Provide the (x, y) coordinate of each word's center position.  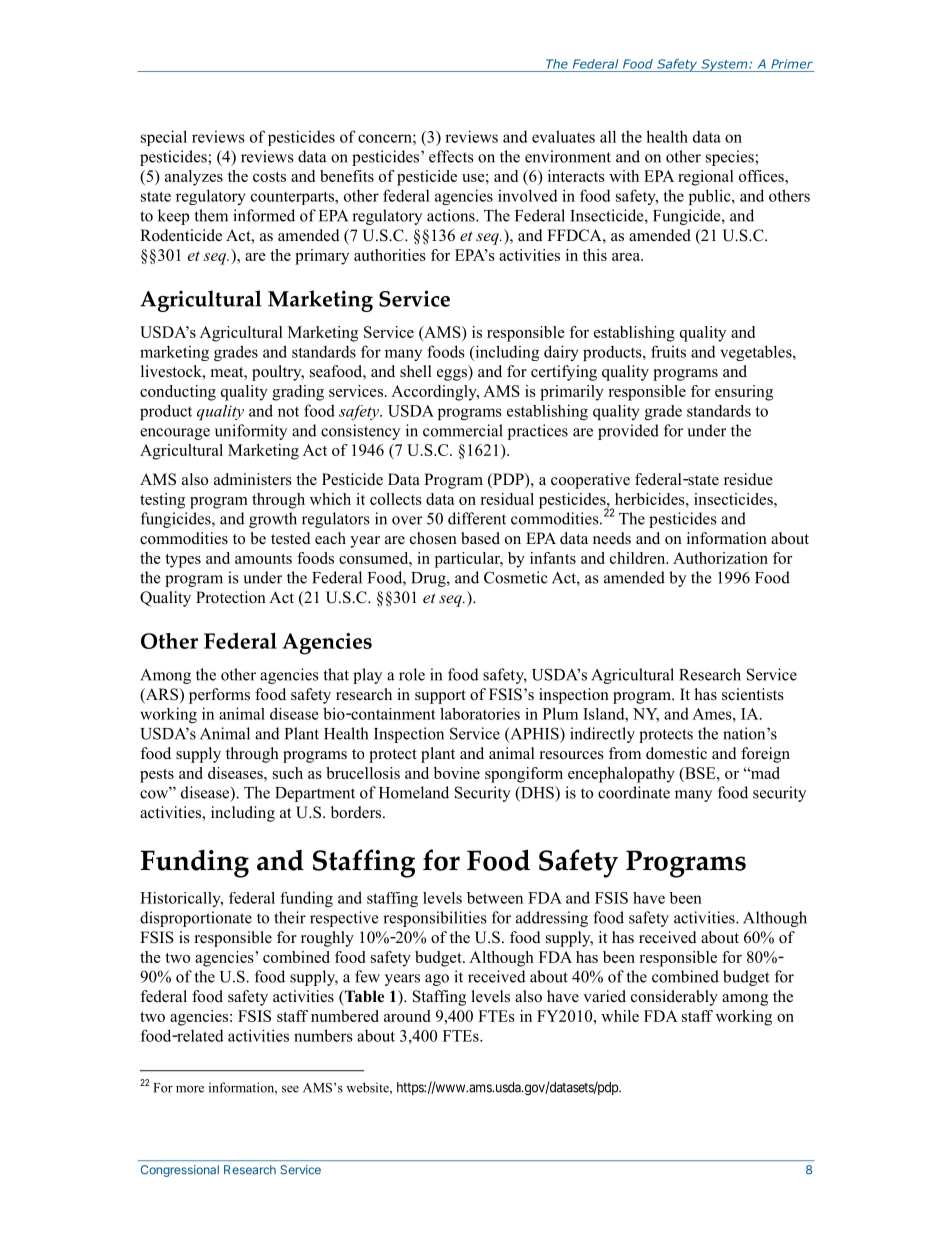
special (164, 138)
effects (451, 156)
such (288, 773)
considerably (674, 998)
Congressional (180, 1171)
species (731, 158)
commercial (463, 430)
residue (748, 479)
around (407, 1016)
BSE (700, 773)
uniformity (251, 432)
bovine (457, 773)
